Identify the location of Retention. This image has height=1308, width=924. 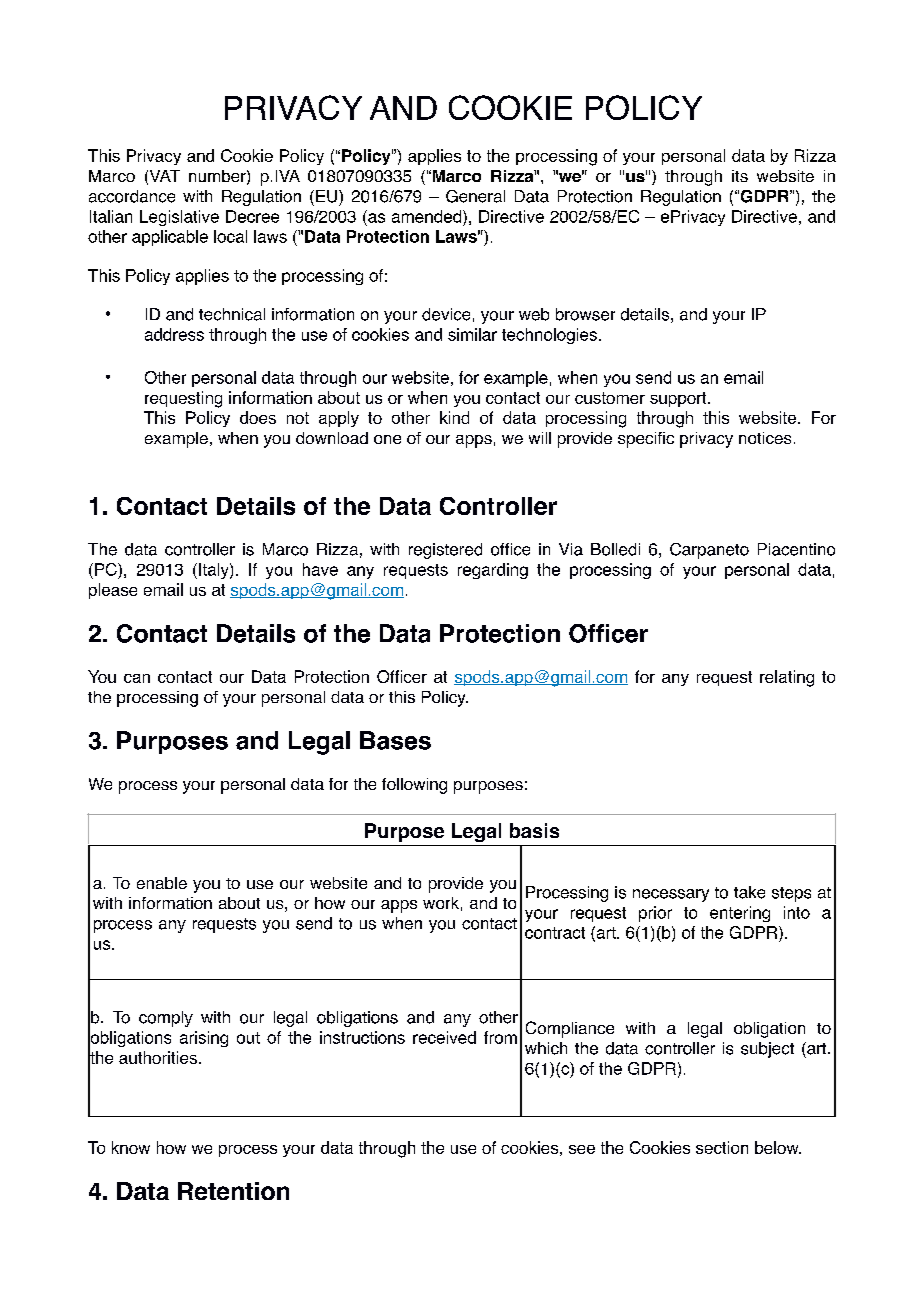
(233, 1191).
